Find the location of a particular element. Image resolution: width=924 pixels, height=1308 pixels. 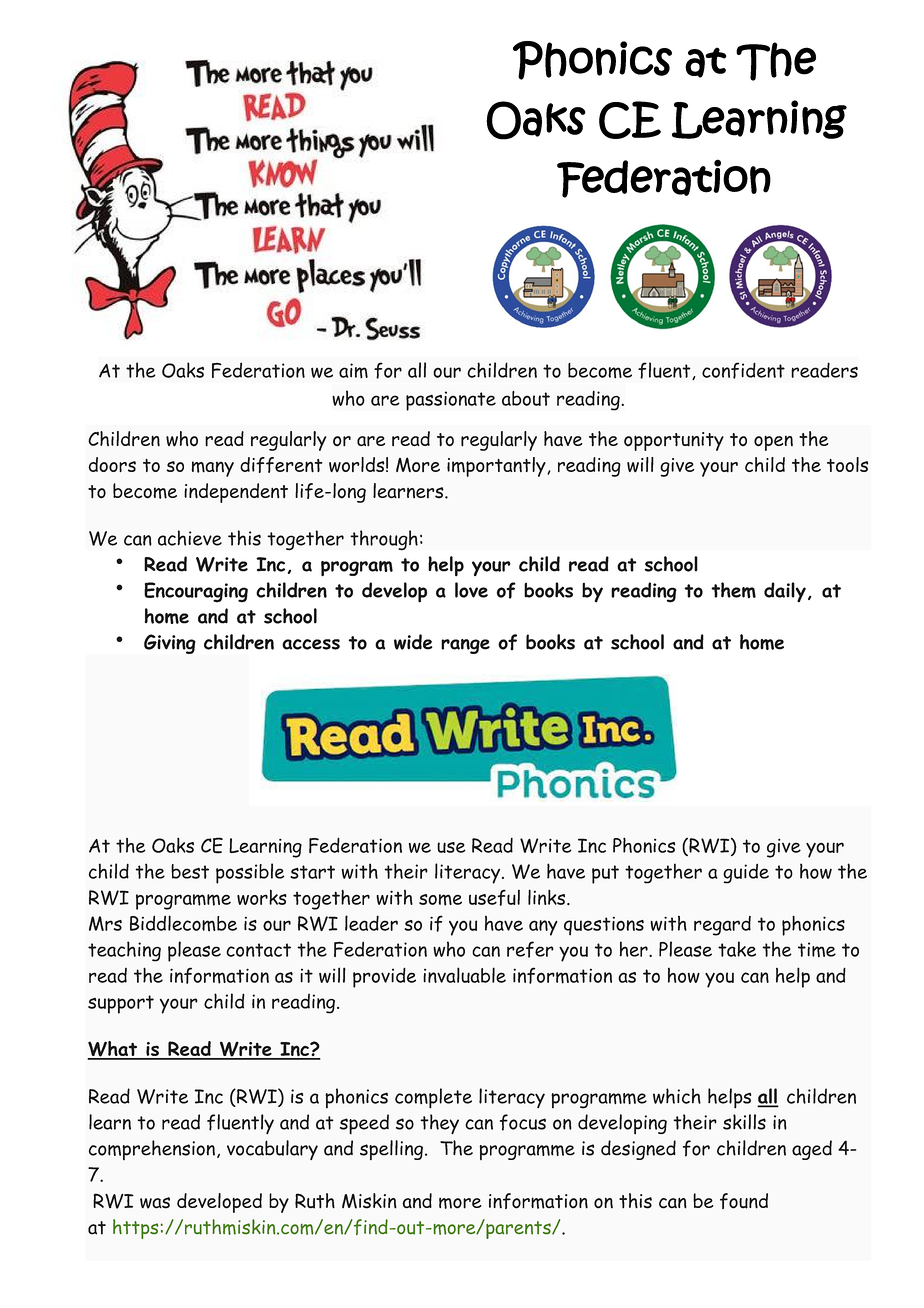

invaluable is located at coordinates (464, 975).
